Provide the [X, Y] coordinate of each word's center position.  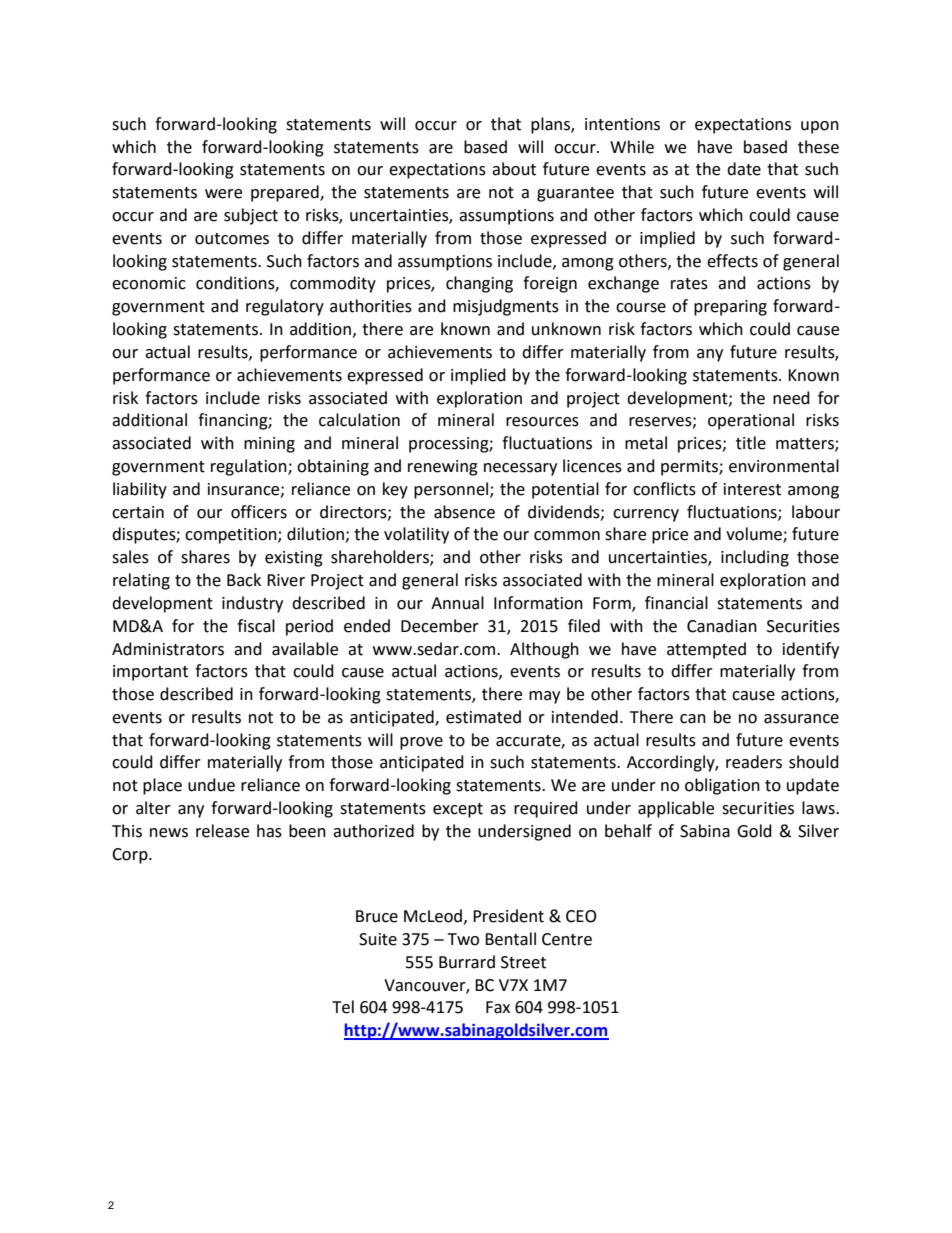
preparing [730, 308]
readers [754, 762]
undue [211, 785]
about [514, 169]
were [223, 194]
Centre [567, 939]
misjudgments [506, 307]
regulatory [285, 307]
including [755, 558]
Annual [457, 603]
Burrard [467, 962]
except [458, 810]
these [818, 147]
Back [244, 580]
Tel [343, 1007]
